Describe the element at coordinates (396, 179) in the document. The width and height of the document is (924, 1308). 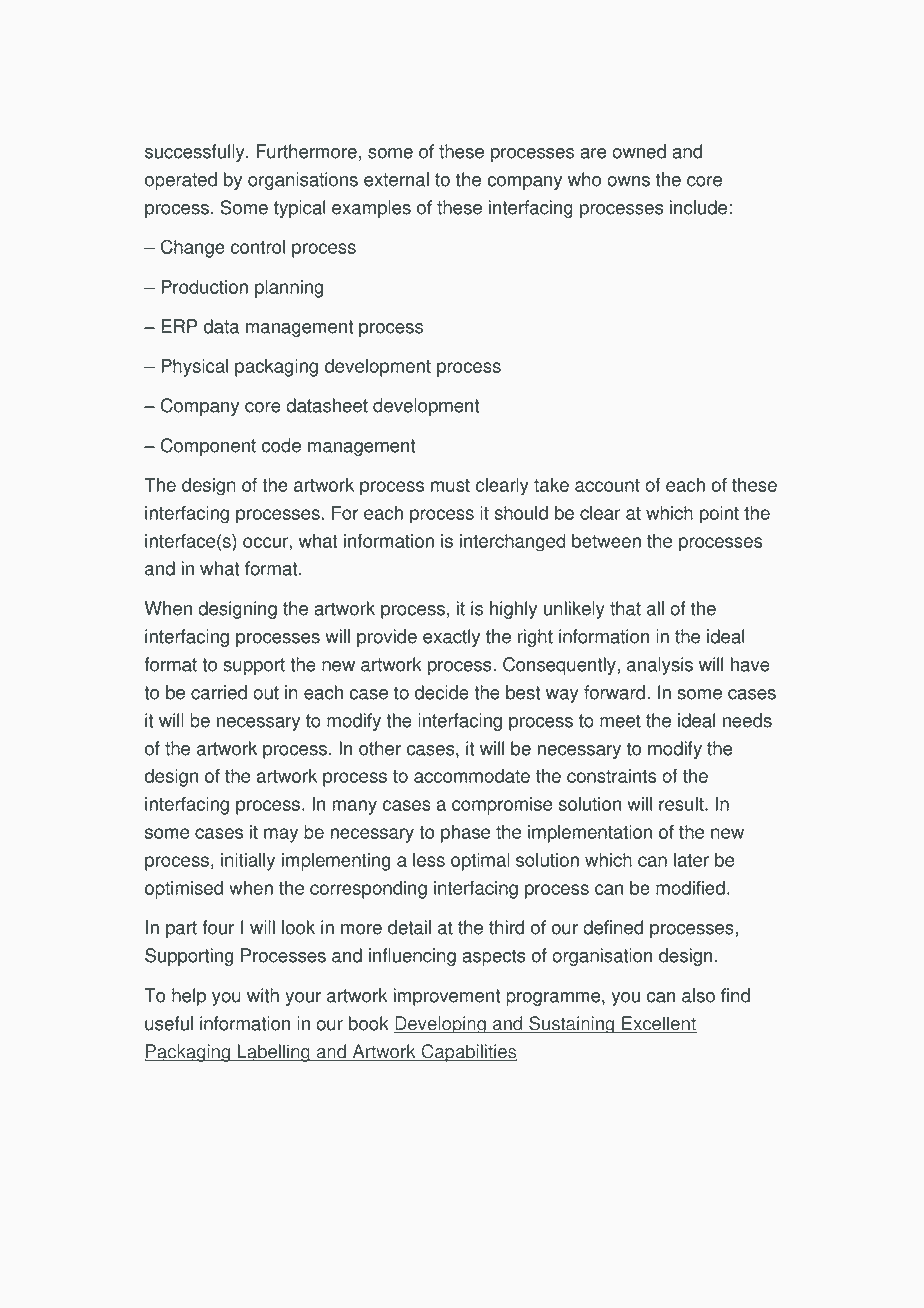
I see `external` at that location.
